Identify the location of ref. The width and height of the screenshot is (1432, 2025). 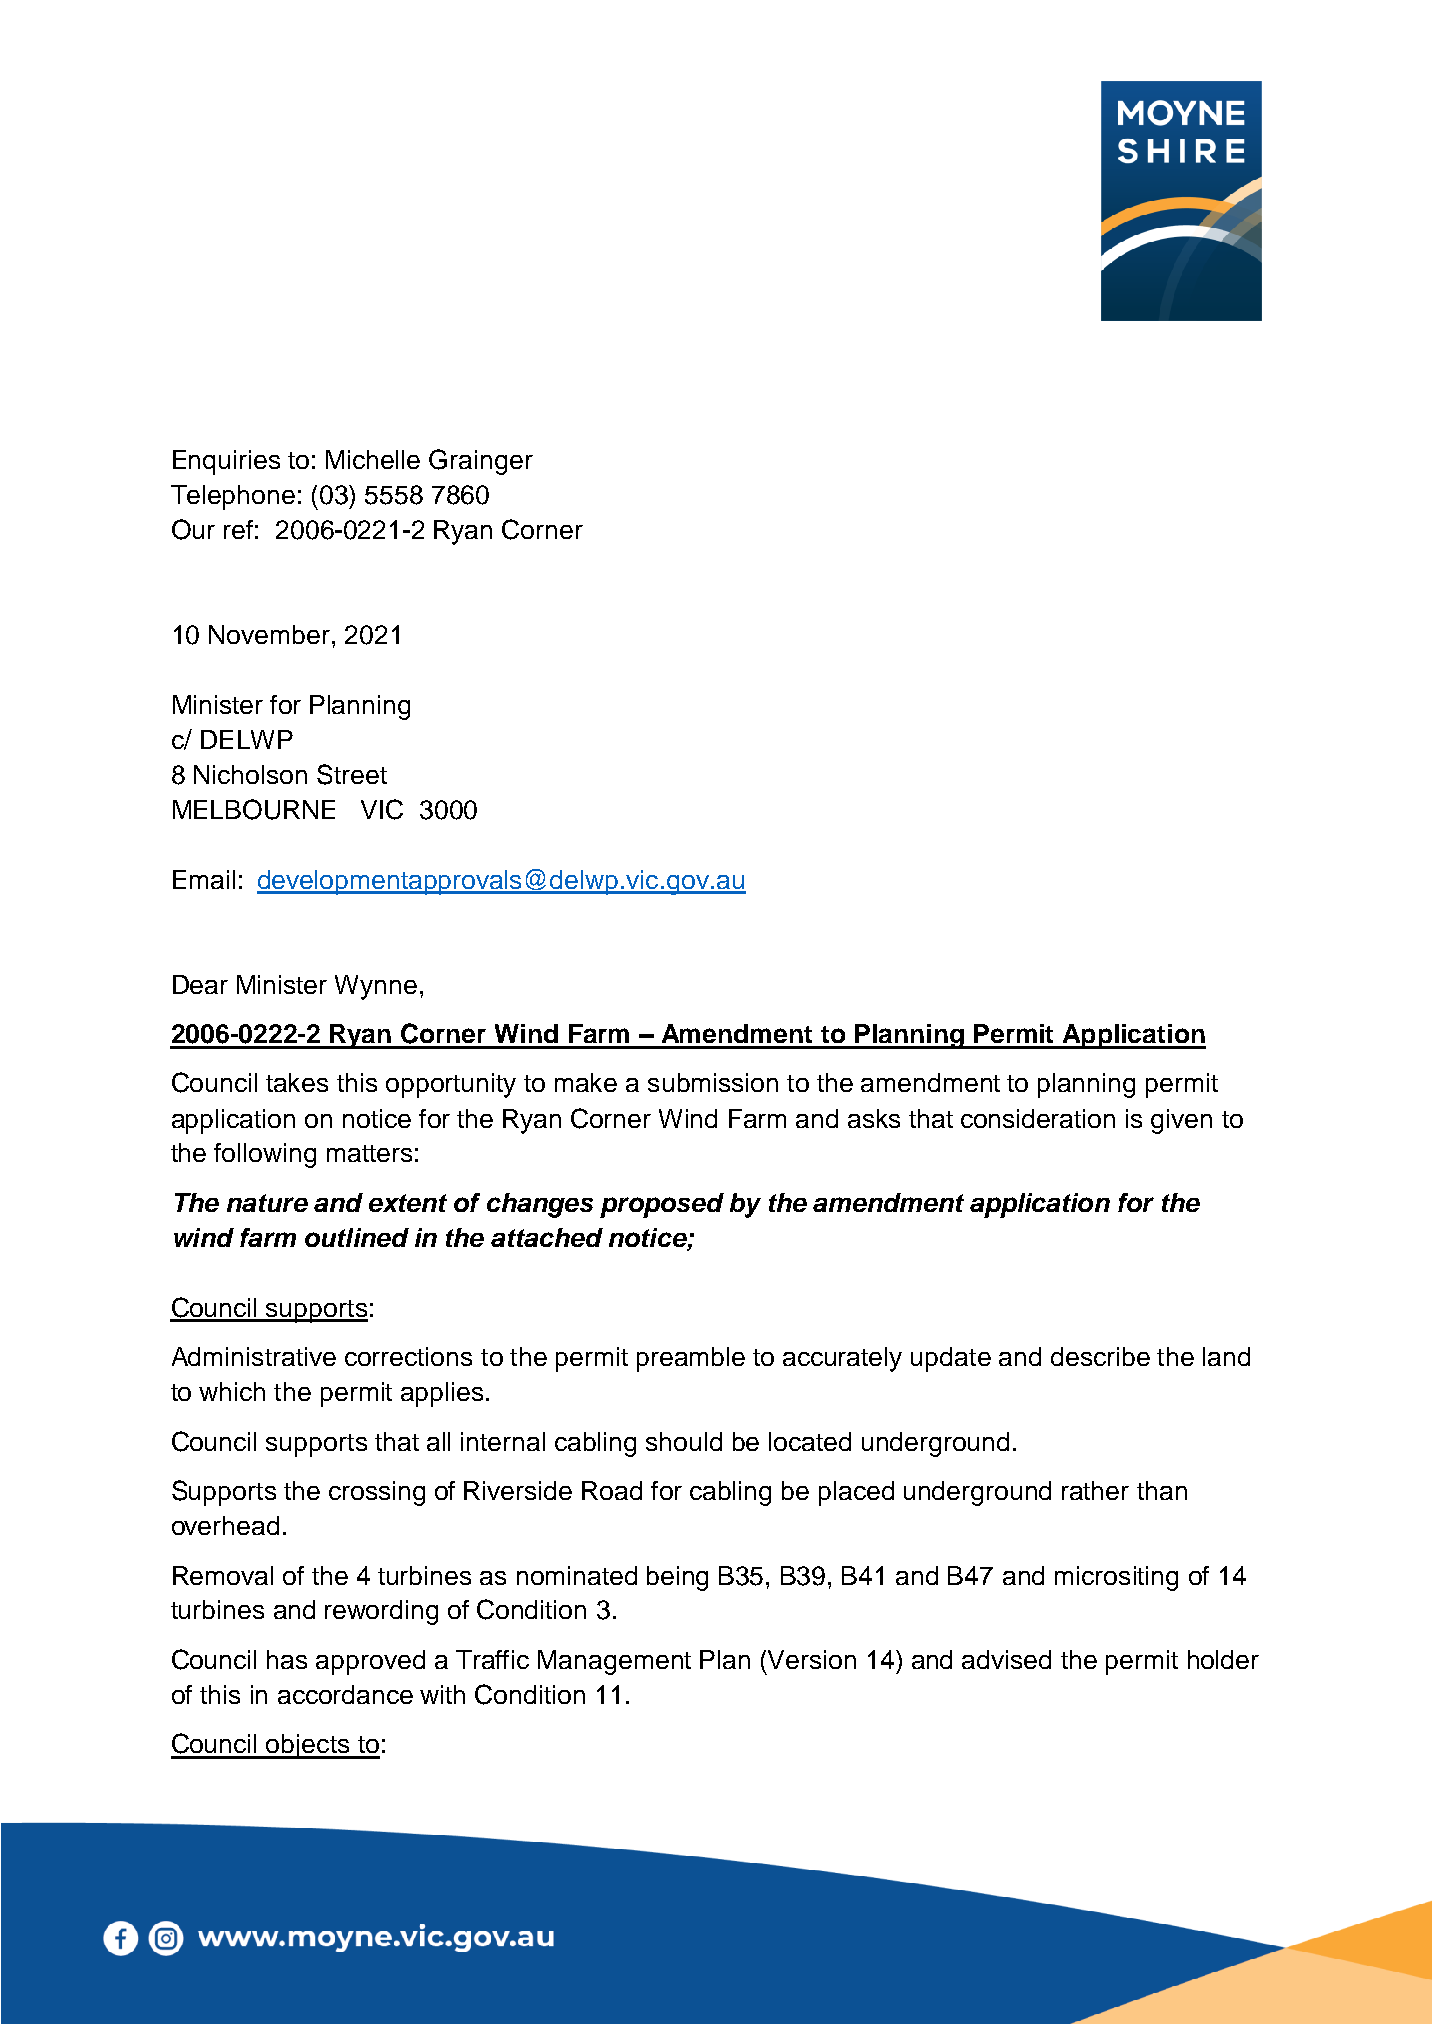
(238, 529).
